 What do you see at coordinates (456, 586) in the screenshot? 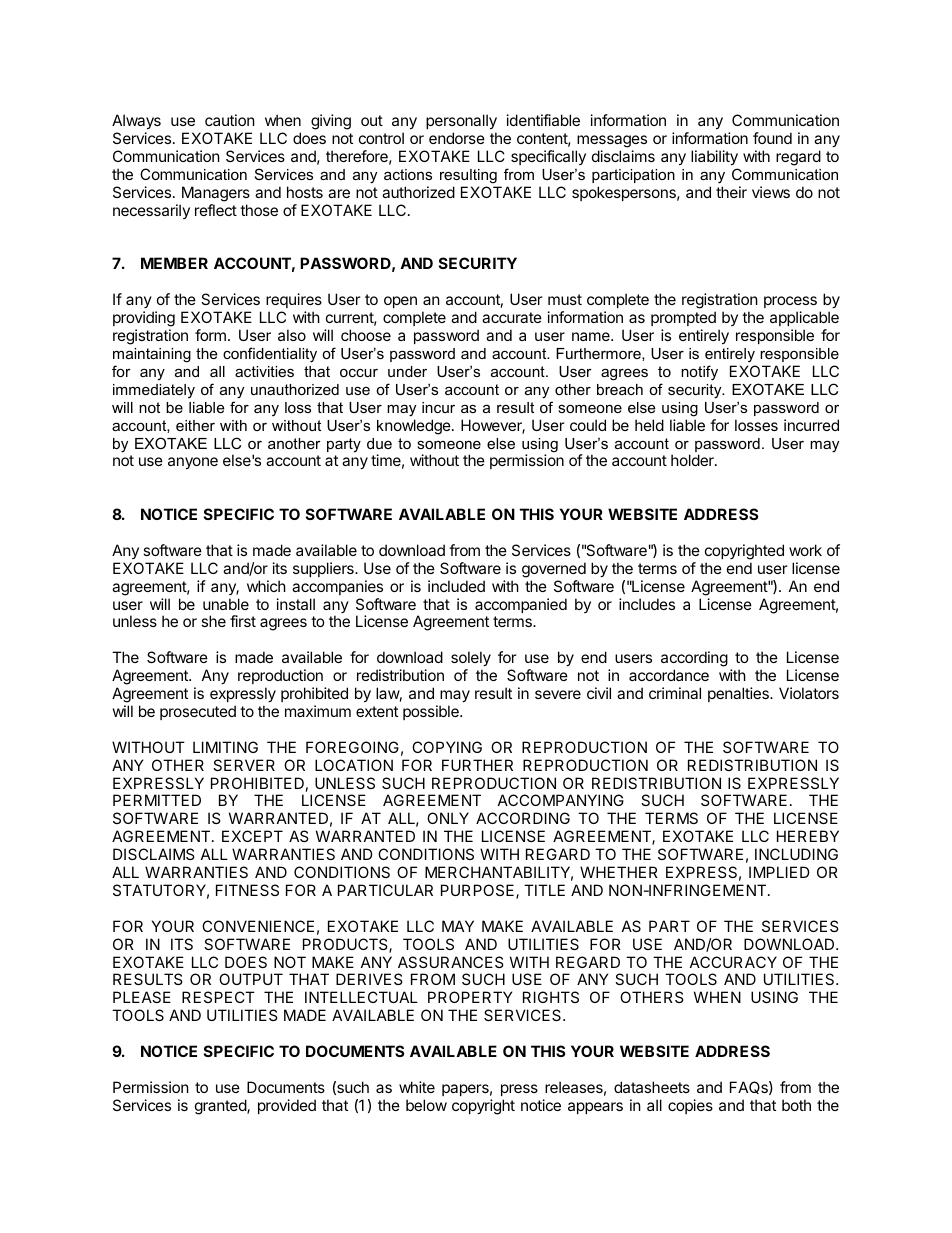
I see `included` at bounding box center [456, 586].
